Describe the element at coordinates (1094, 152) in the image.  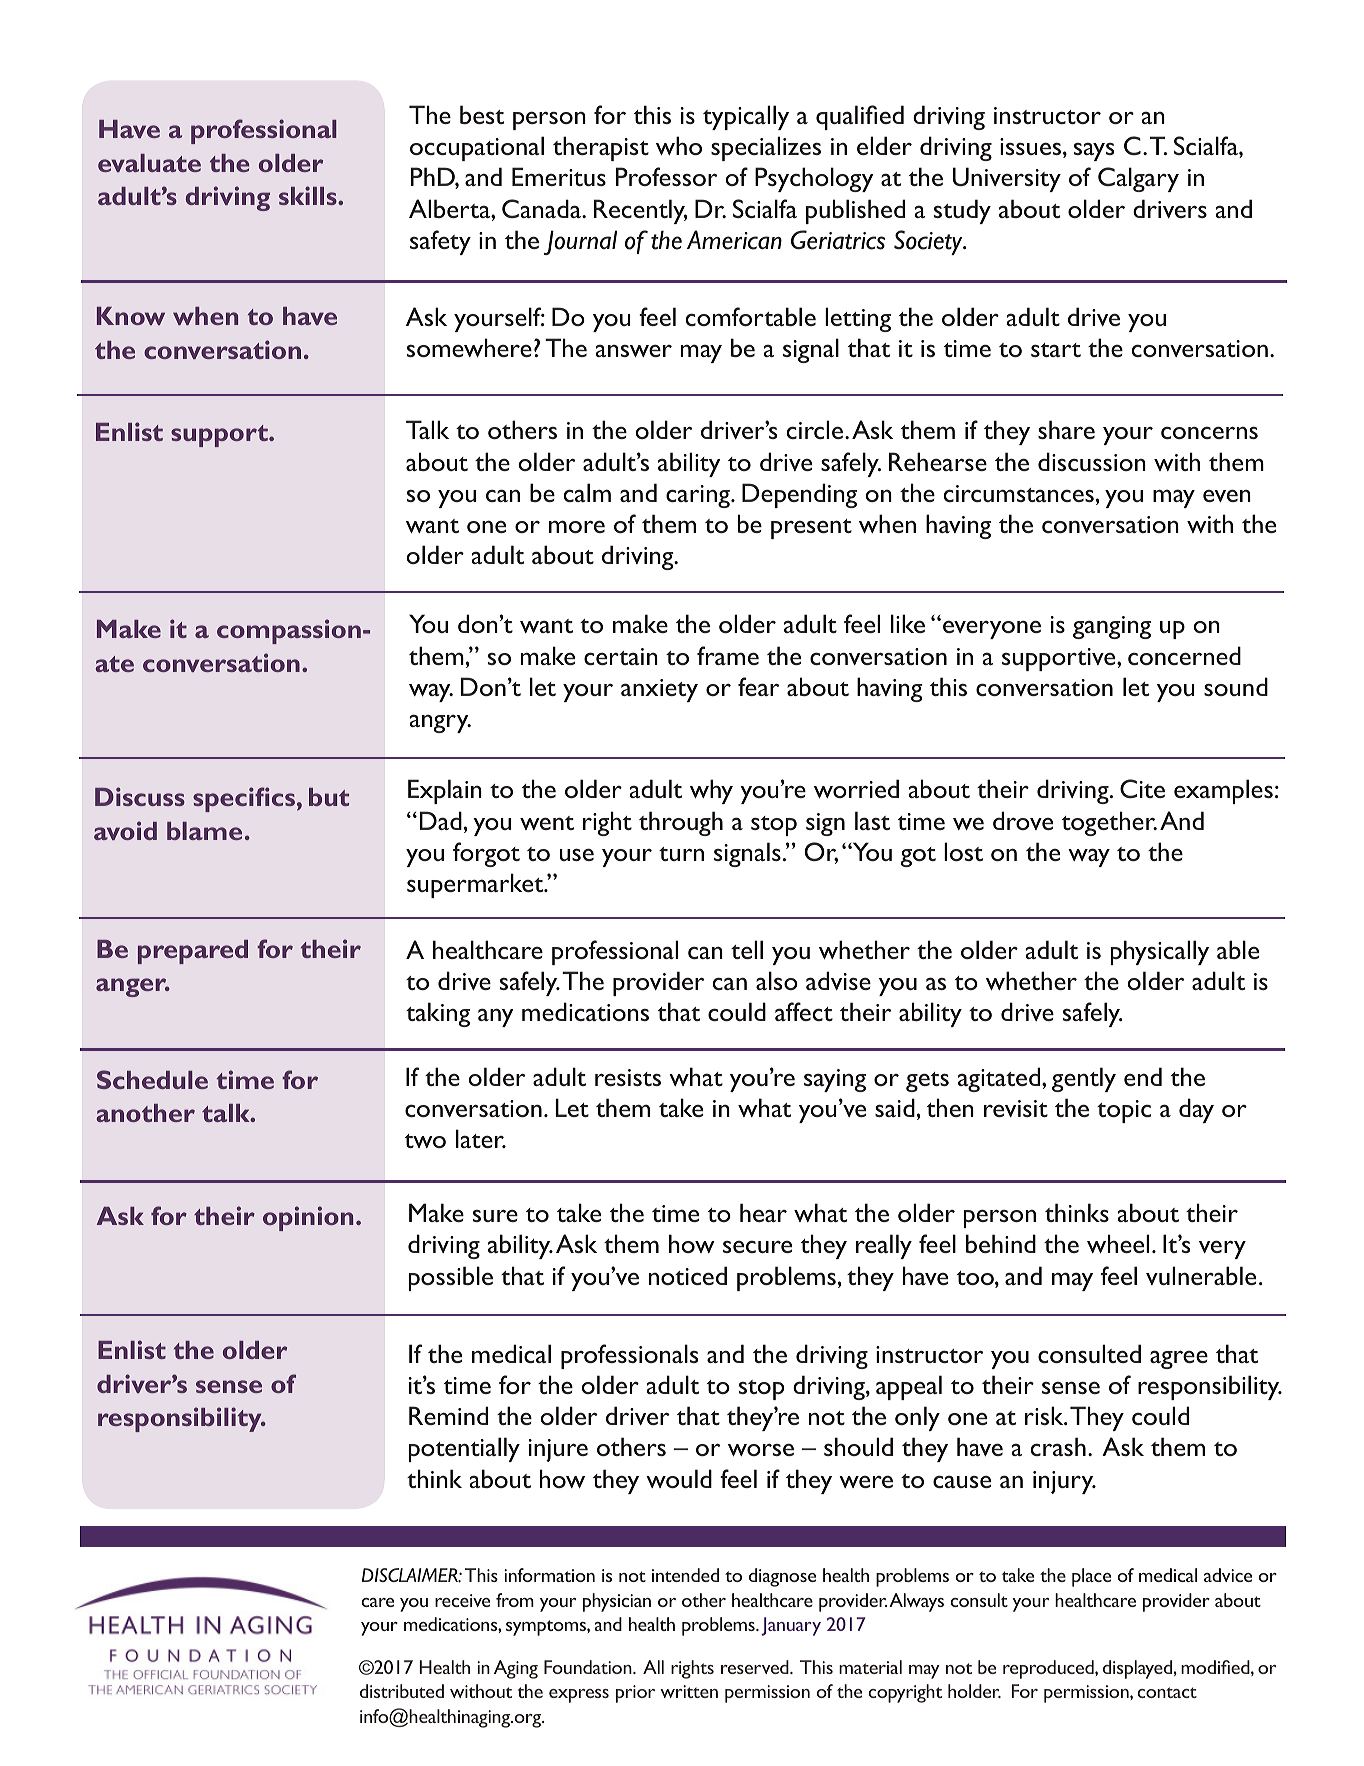
I see `says` at that location.
